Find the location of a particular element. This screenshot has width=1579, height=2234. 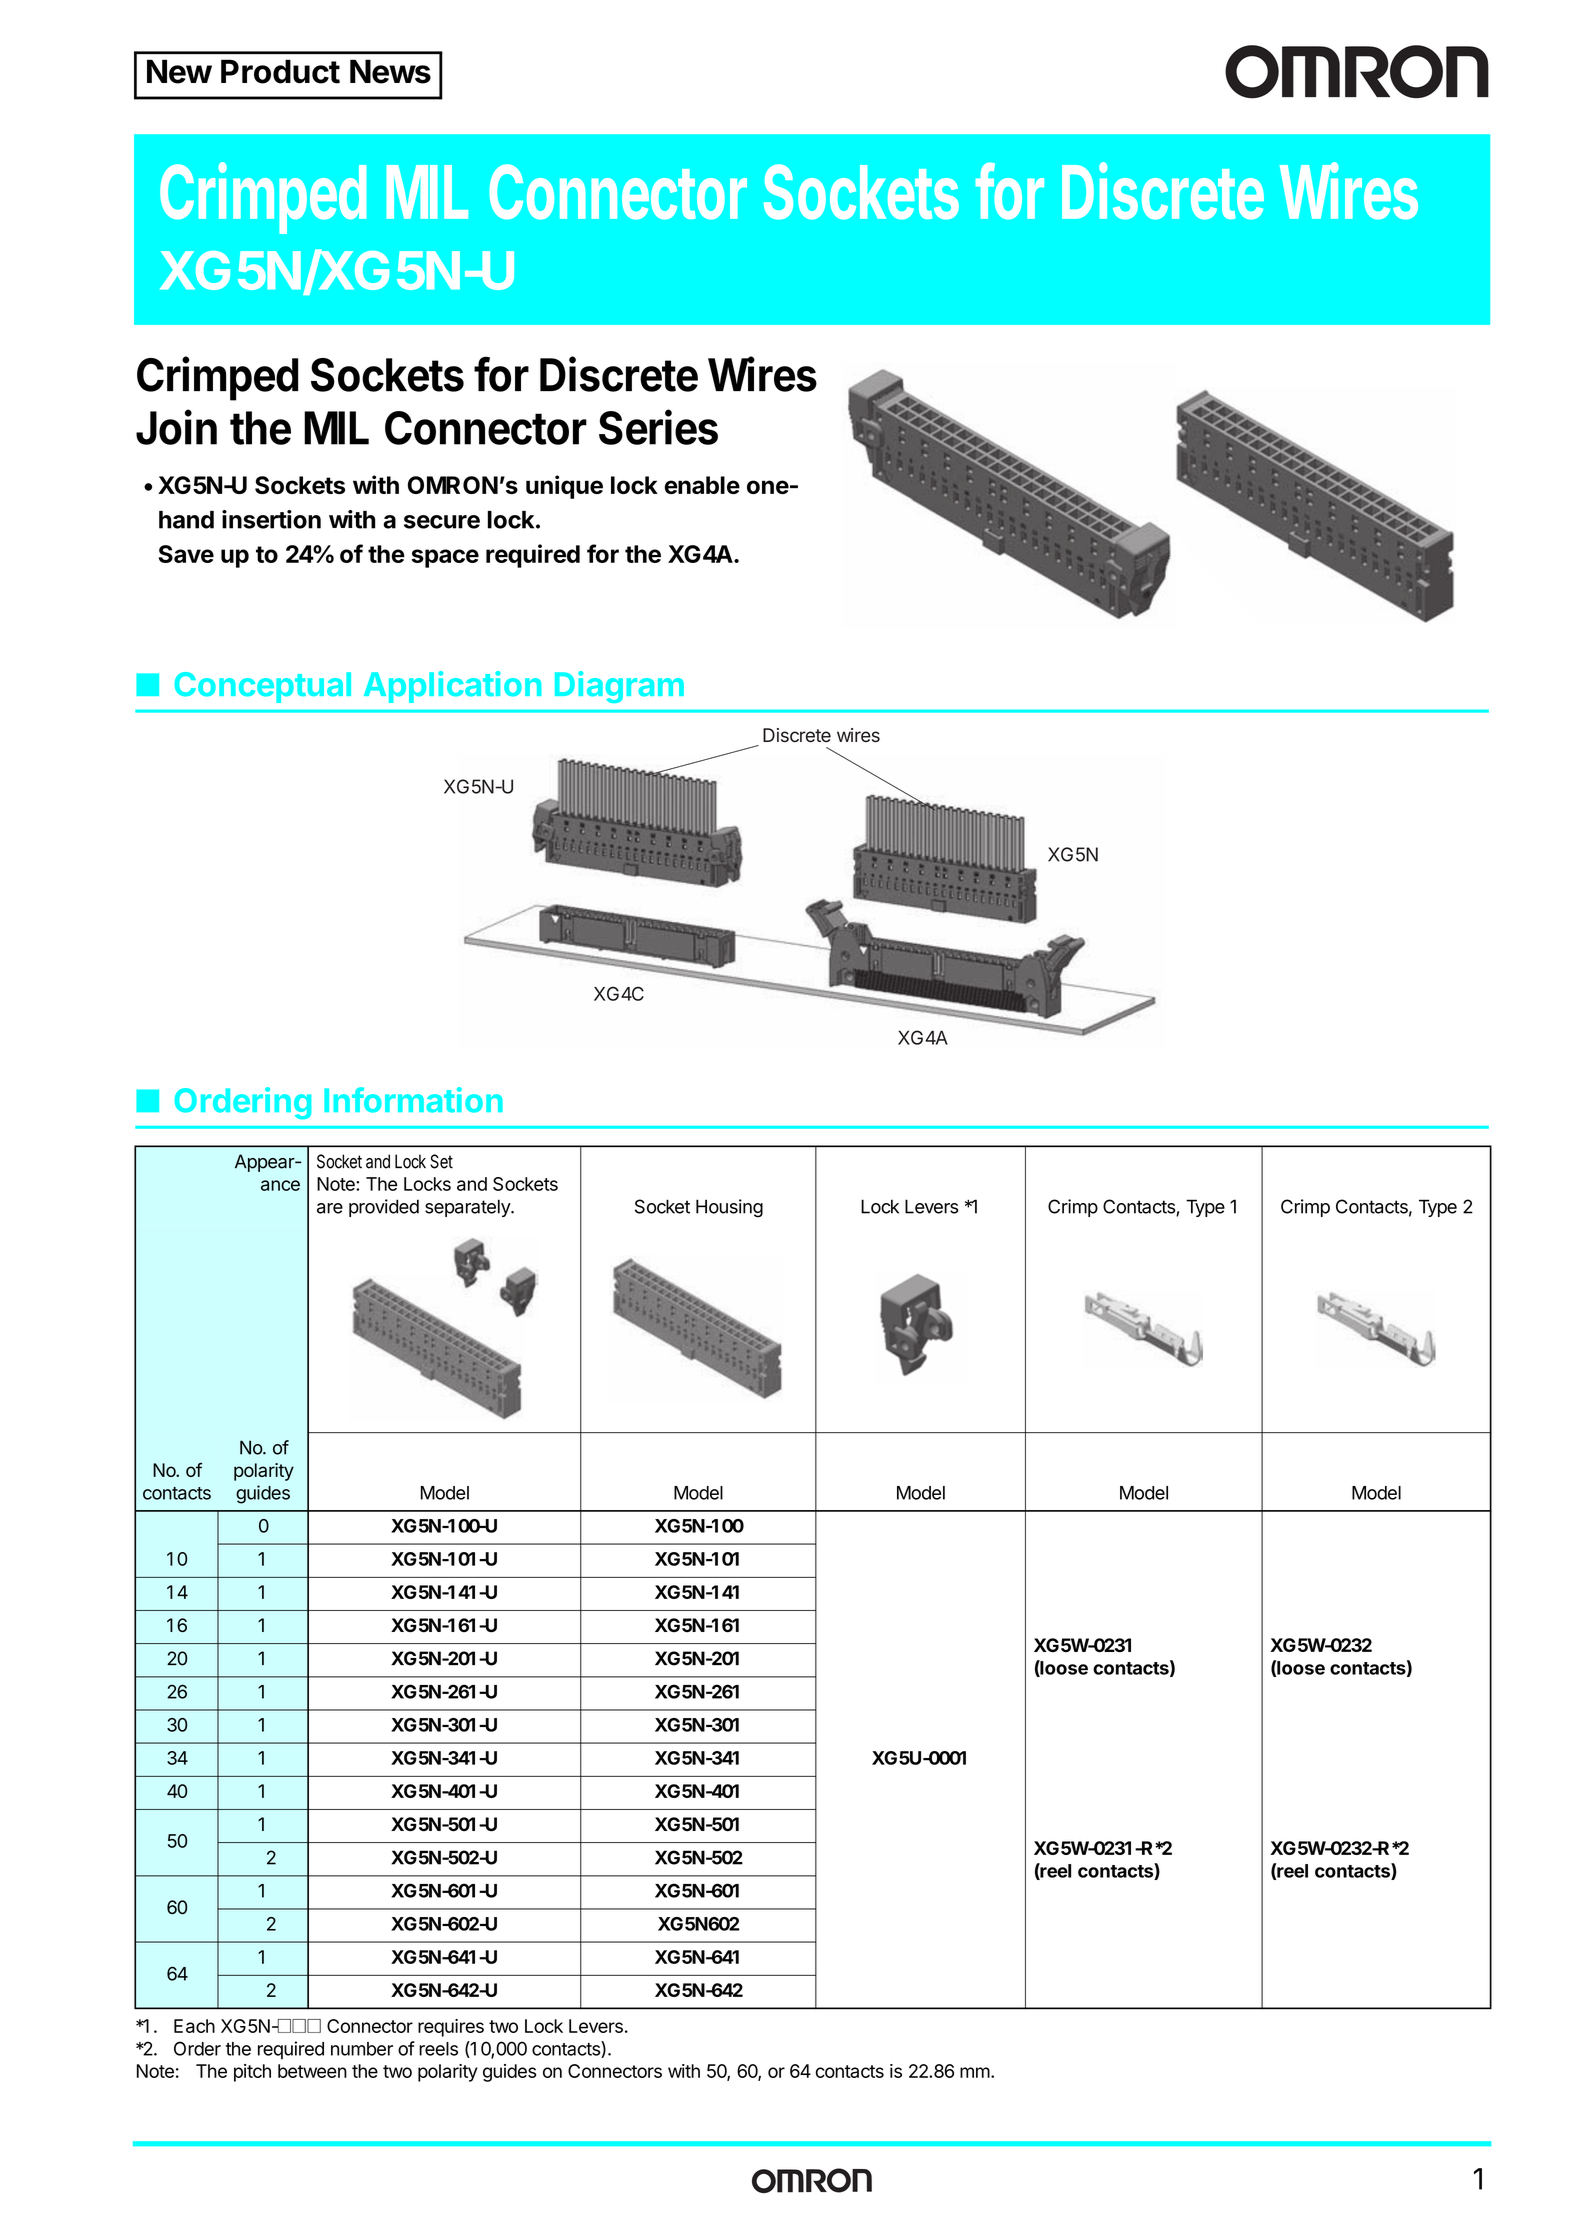

requires is located at coordinates (451, 2028).
